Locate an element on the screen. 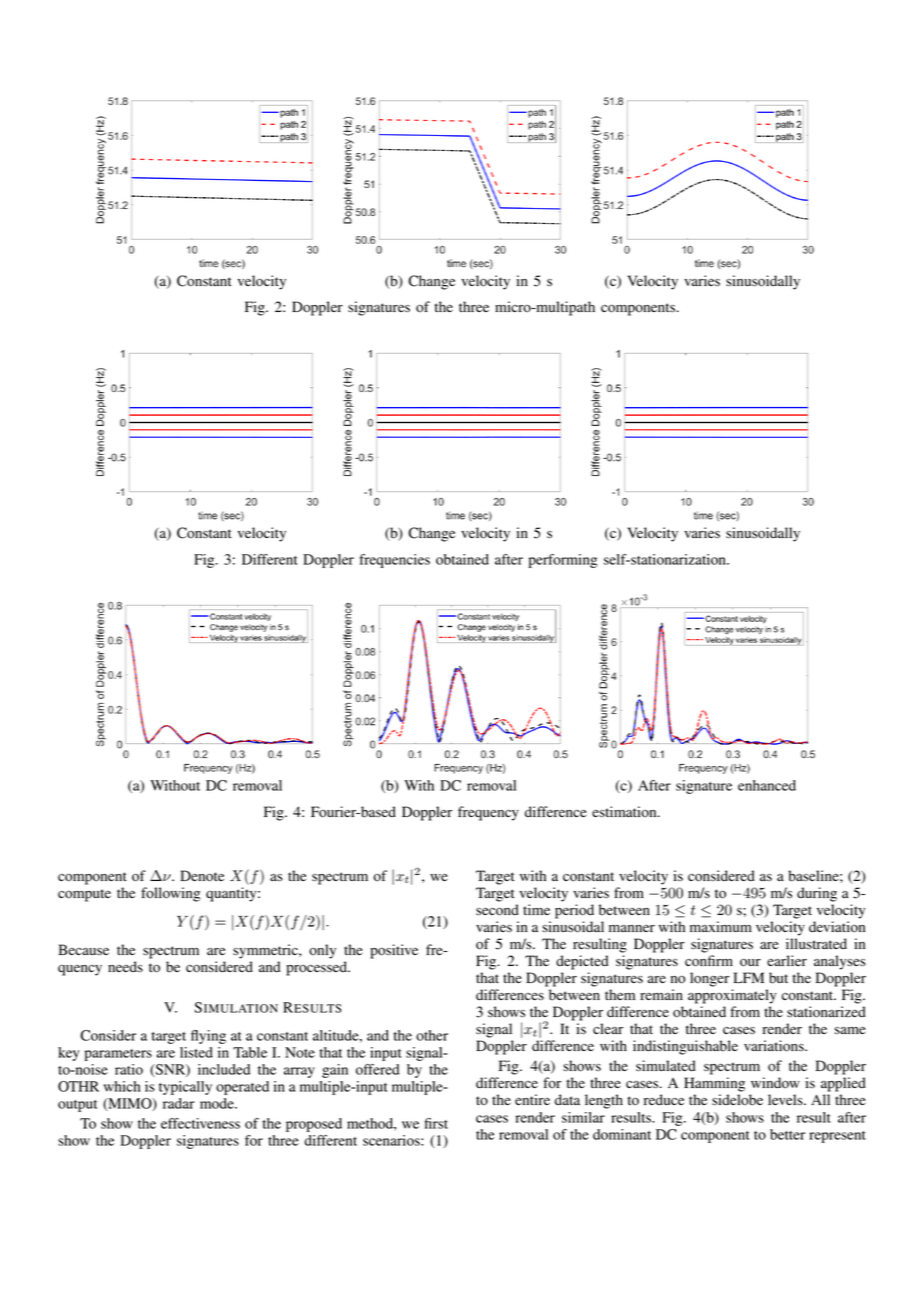 This screenshot has height=1308, width=924. during is located at coordinates (817, 894).
